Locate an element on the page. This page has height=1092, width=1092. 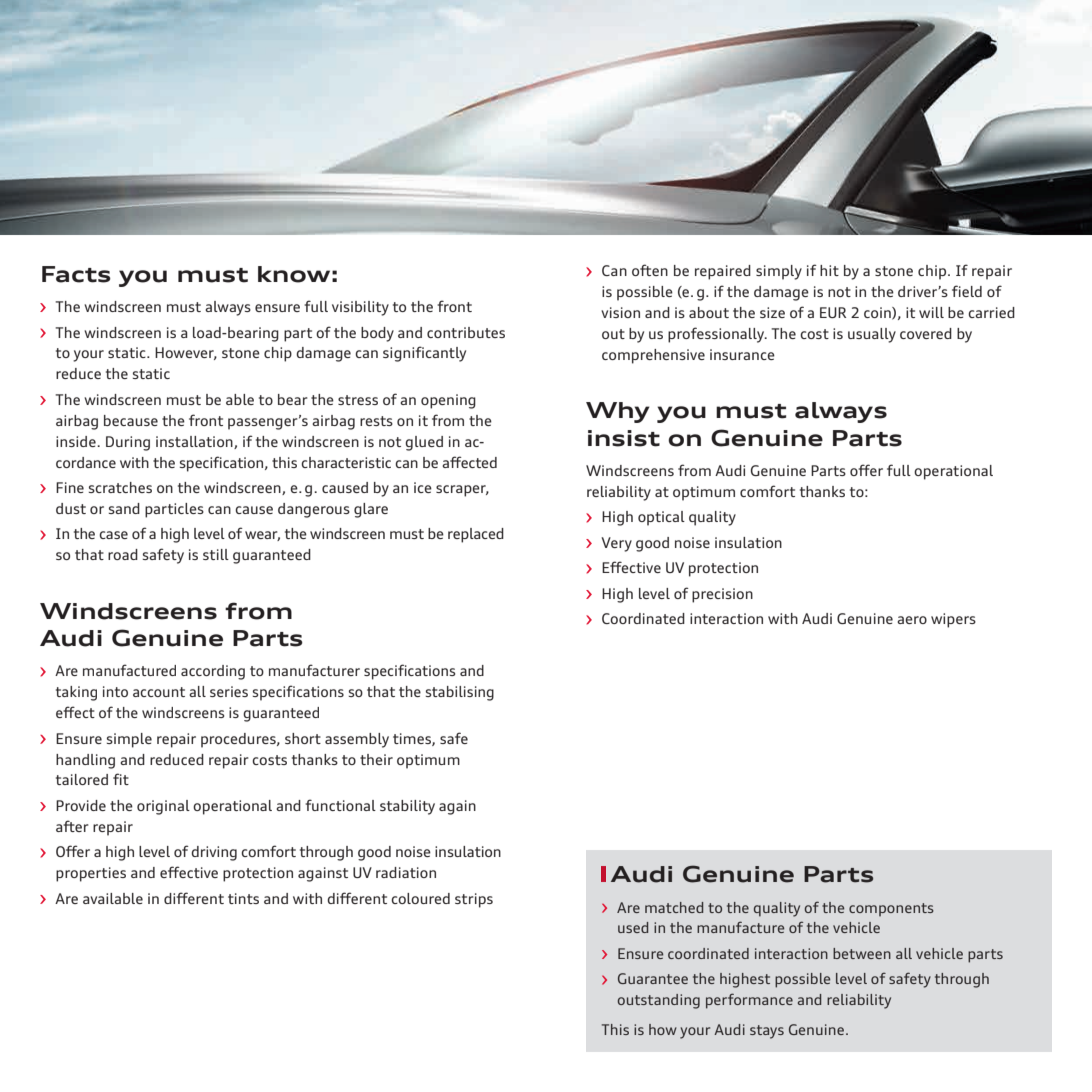
aero is located at coordinates (912, 620).
